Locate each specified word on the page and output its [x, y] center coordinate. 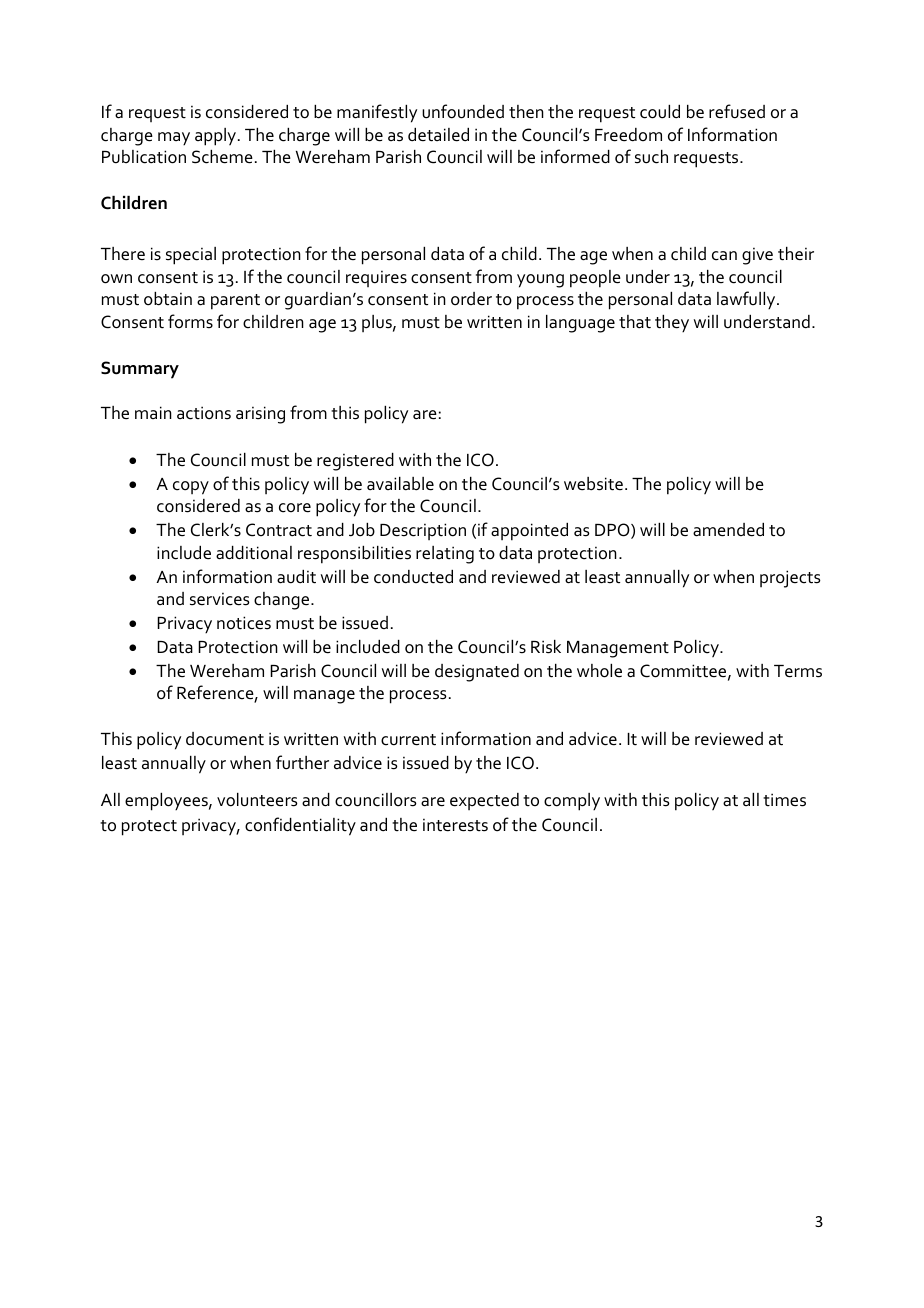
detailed [438, 135]
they [672, 323]
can [724, 256]
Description [423, 531]
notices [244, 623]
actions [204, 413]
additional [254, 553]
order [471, 299]
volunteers [257, 800]
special [191, 256]
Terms [798, 671]
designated [477, 673]
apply [217, 137]
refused [737, 111]
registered [355, 462]
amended [728, 530]
